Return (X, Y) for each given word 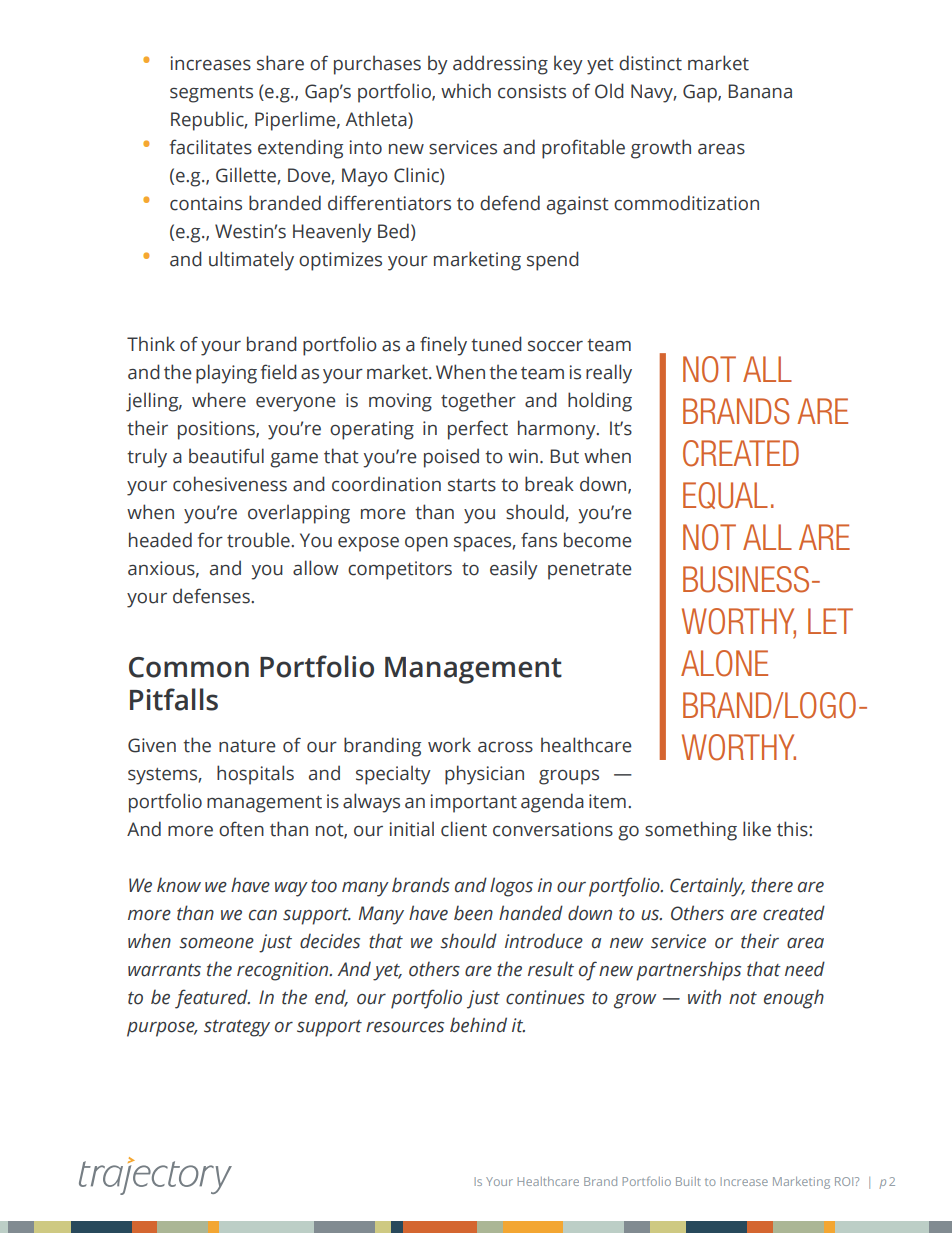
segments (211, 94)
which (466, 91)
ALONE (724, 663)
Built (688, 1181)
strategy (237, 1028)
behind (478, 1025)
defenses (212, 596)
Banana (760, 91)
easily (514, 570)
